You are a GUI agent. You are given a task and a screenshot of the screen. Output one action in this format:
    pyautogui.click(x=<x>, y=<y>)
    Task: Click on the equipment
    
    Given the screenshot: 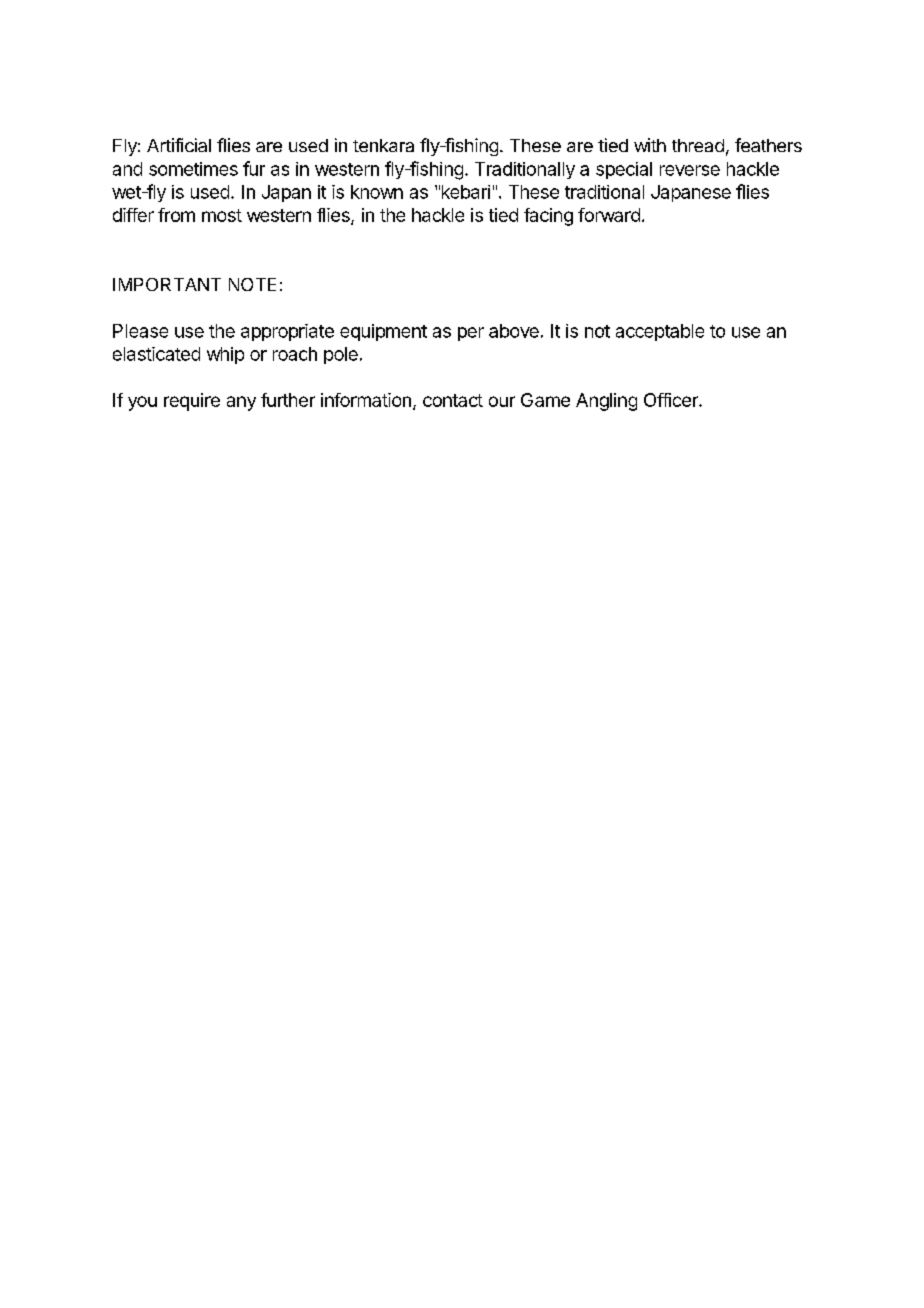 What is the action you would take?
    pyautogui.click(x=383, y=332)
